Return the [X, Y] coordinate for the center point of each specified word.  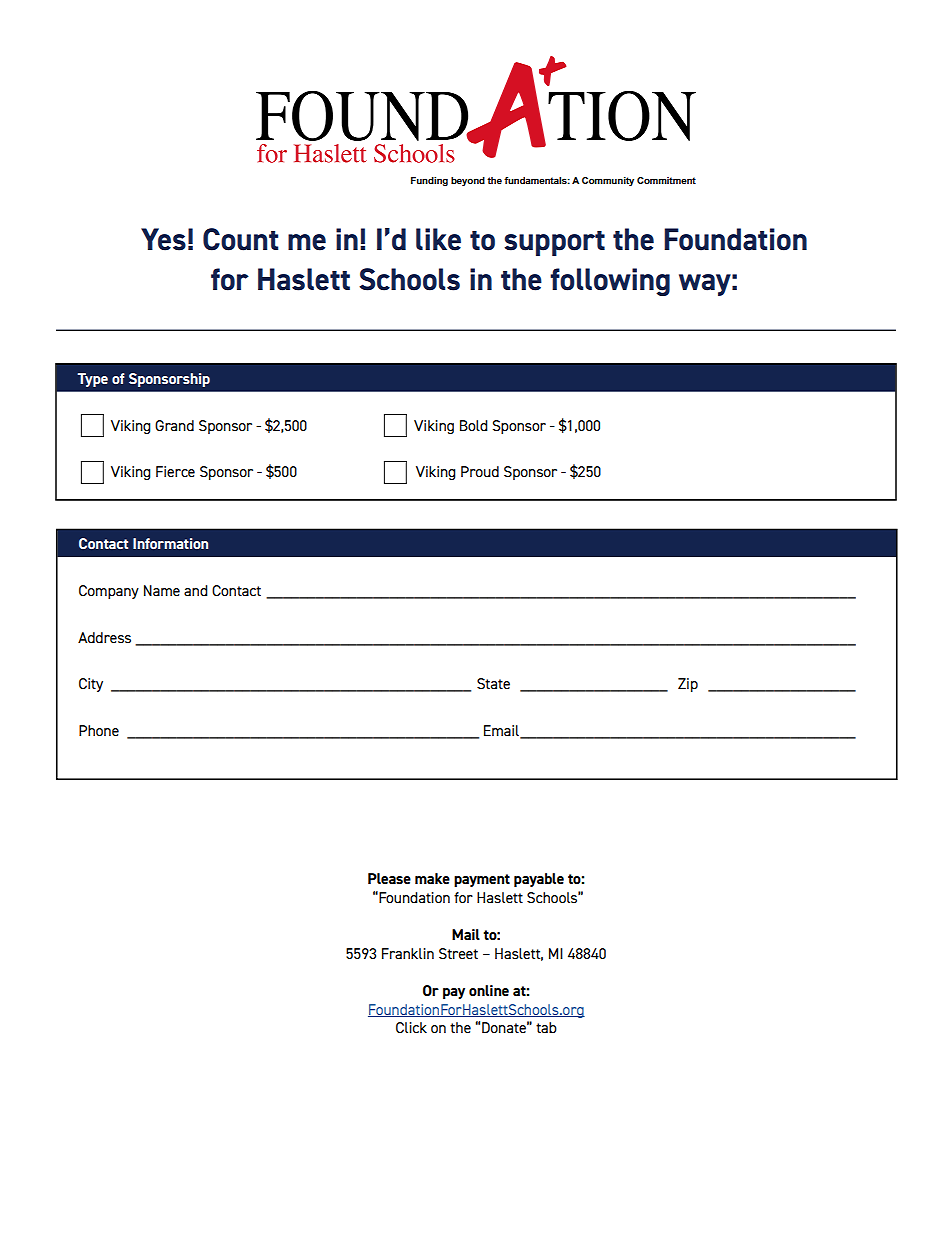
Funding [429, 181]
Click [411, 1027]
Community [608, 181]
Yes [163, 239]
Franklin [408, 953]
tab [546, 1027]
